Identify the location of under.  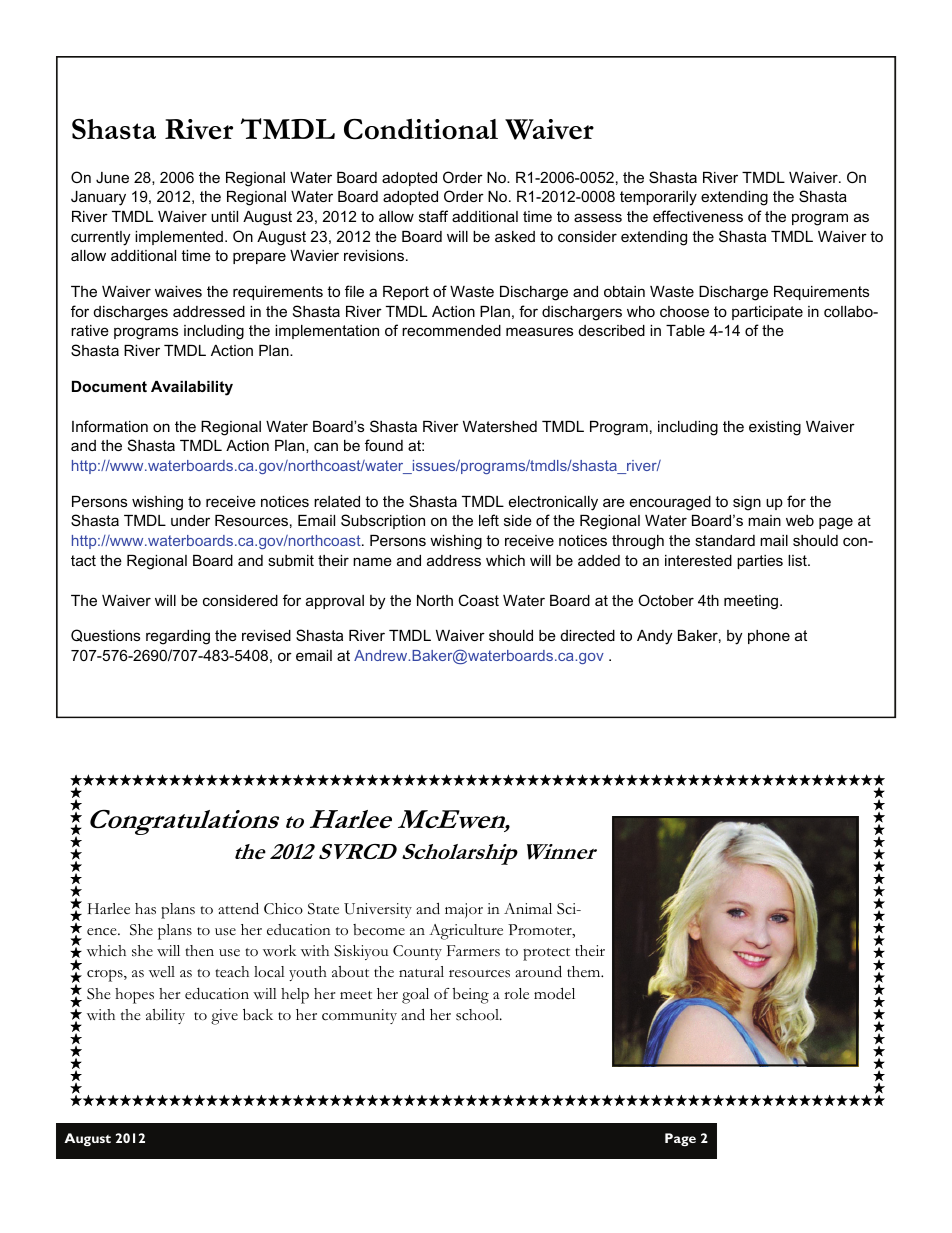
(190, 520).
